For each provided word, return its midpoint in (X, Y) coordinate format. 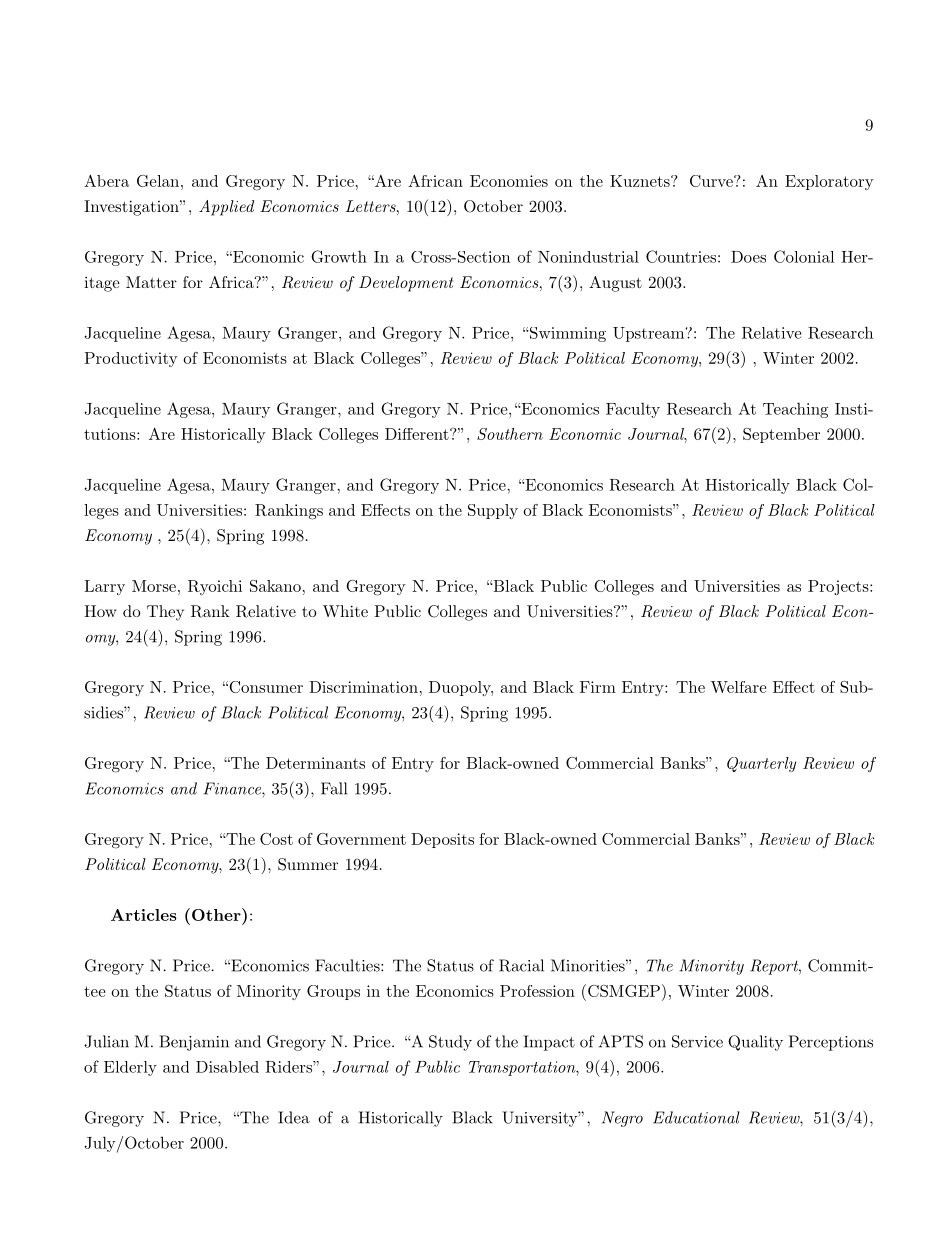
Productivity (131, 359)
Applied (226, 208)
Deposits (442, 840)
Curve (712, 181)
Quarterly (761, 764)
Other (217, 914)
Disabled (227, 1067)
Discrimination (363, 687)
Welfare (739, 687)
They (165, 613)
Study (450, 1043)
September (781, 435)
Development (406, 284)
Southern (510, 434)
